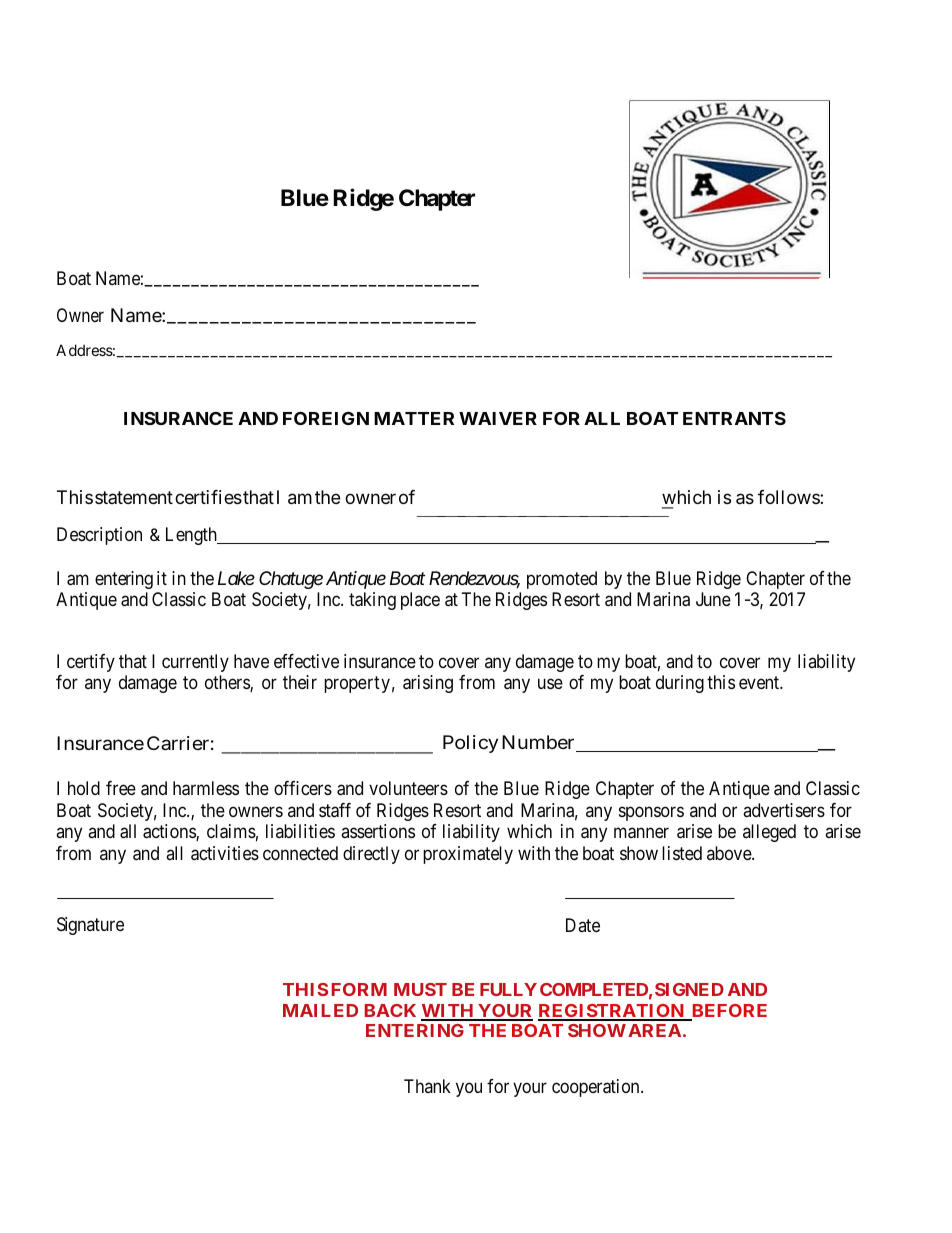 Image resolution: width=952 pixels, height=1233 pixels. What do you see at coordinates (320, 1010) in the screenshot?
I see `MAILED` at bounding box center [320, 1010].
